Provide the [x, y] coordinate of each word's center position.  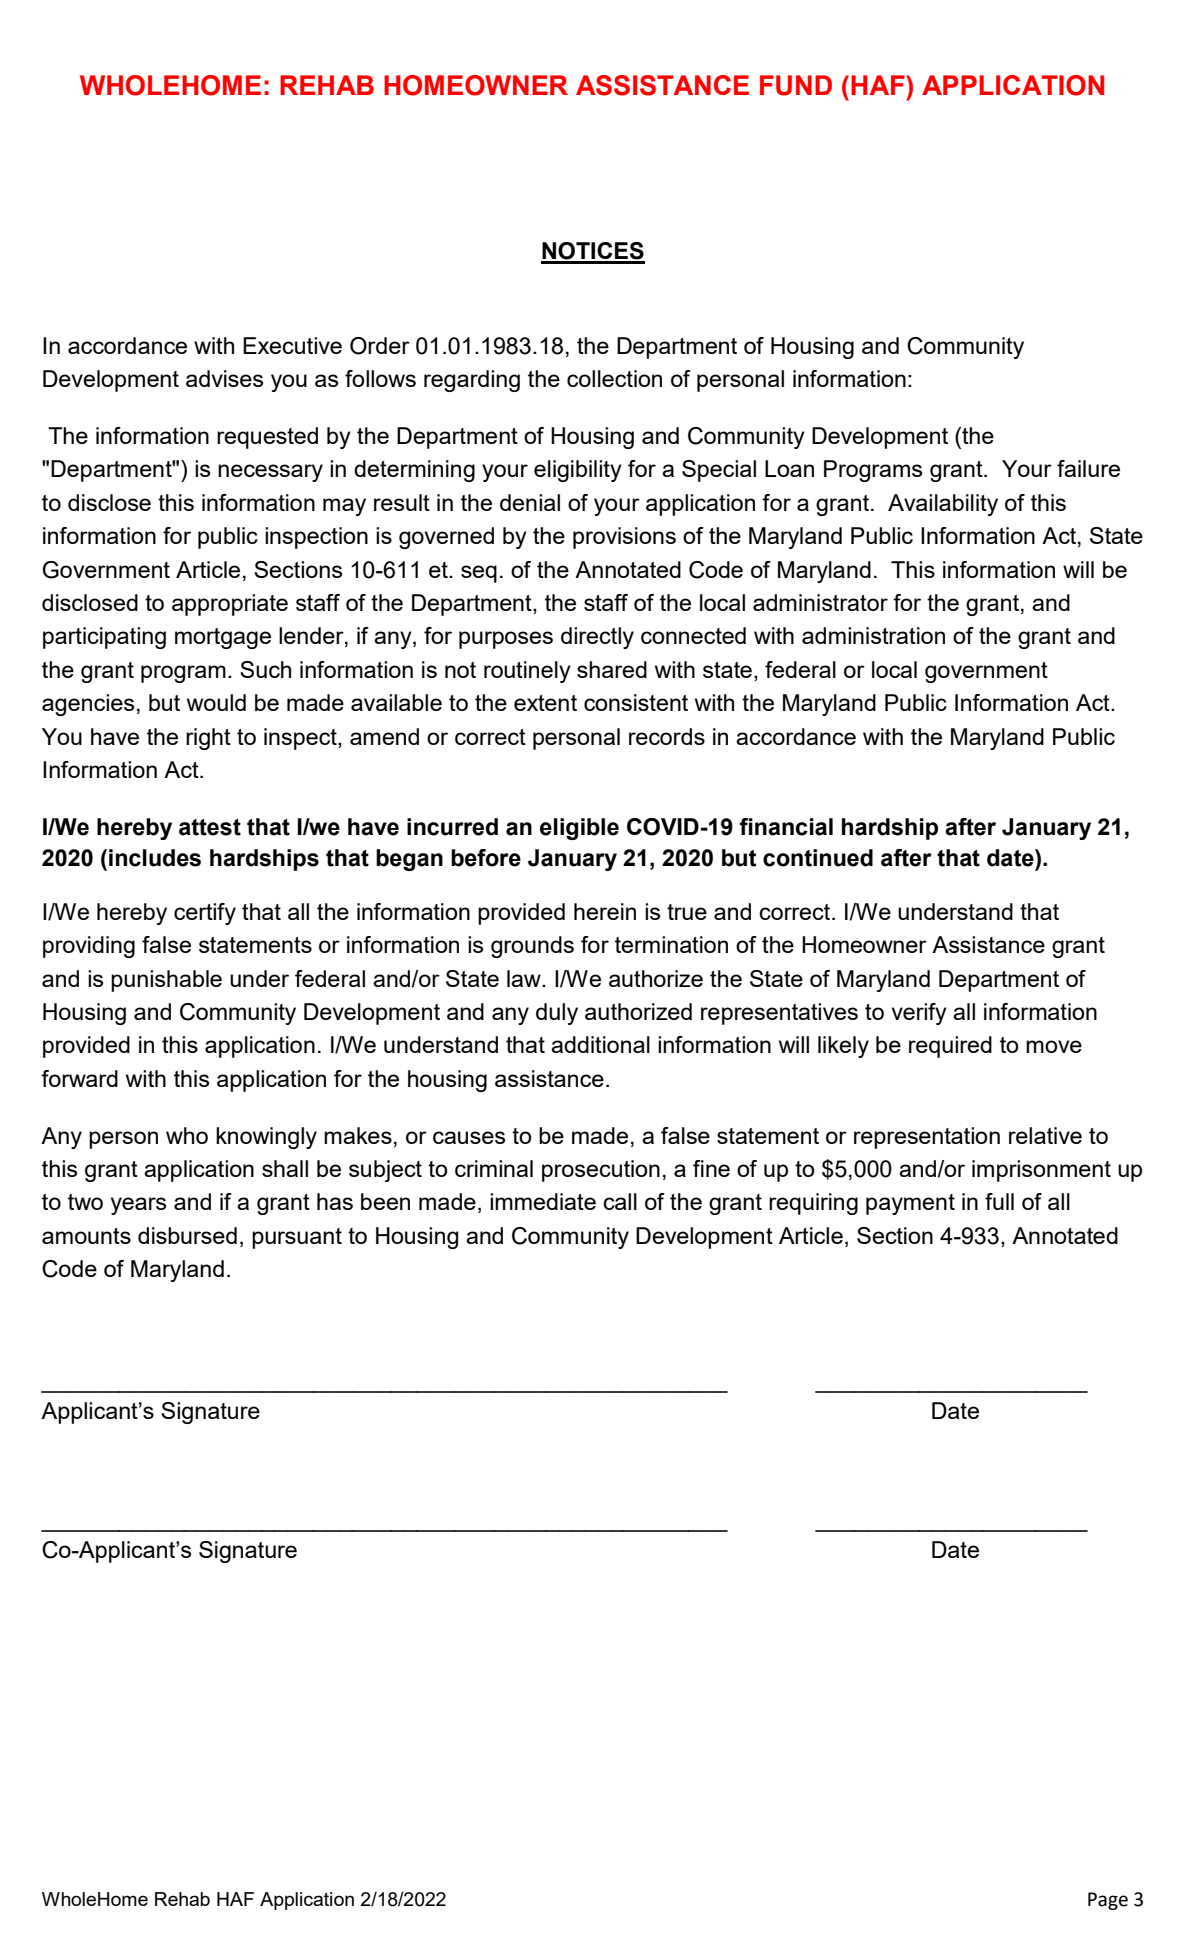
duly [557, 1014]
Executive [292, 345]
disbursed [187, 1235]
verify [919, 1014]
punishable [166, 981]
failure [1088, 468]
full [999, 1201]
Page [1108, 1901]
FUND [796, 85]
